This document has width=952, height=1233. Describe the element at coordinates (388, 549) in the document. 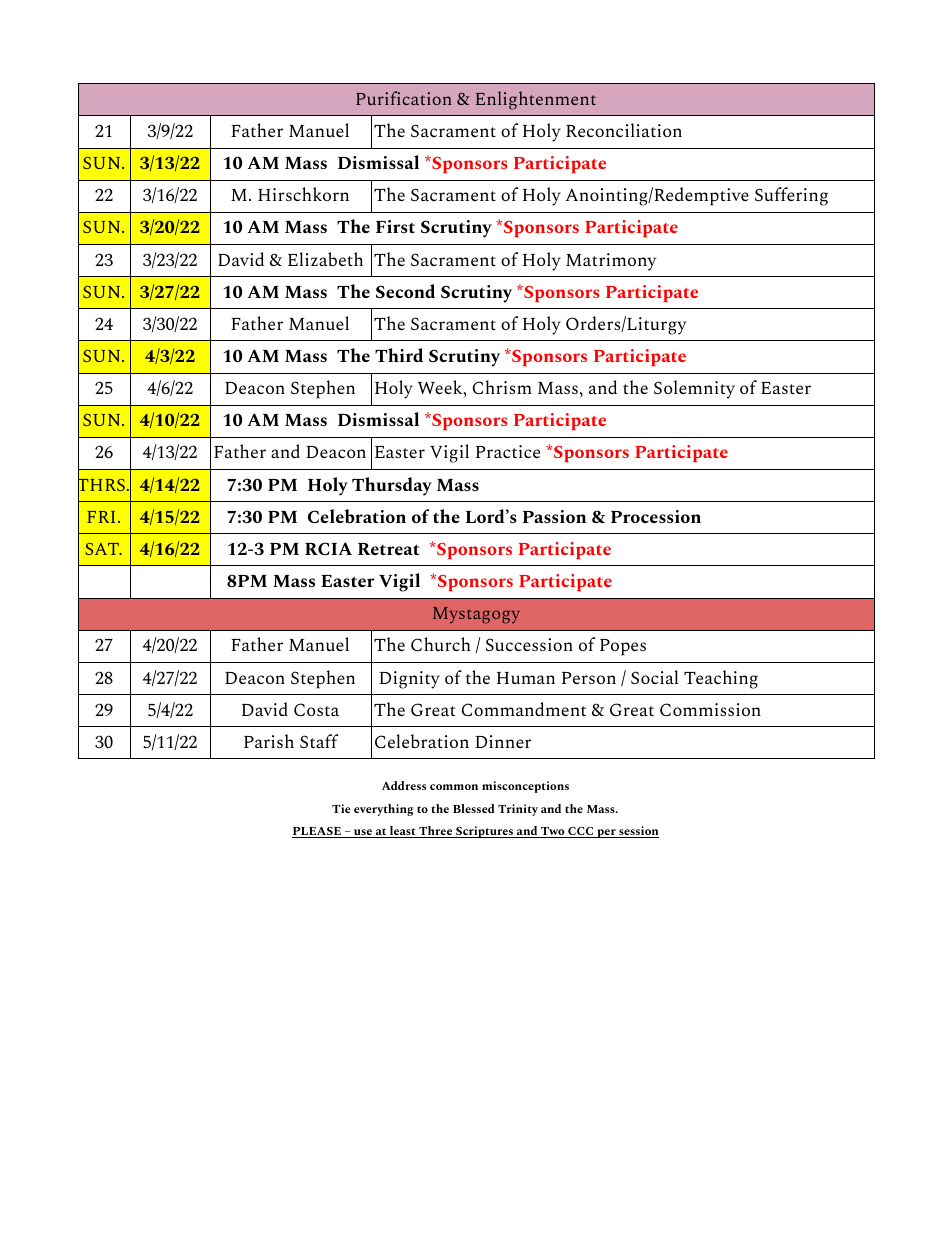

I see `Retreat` at that location.
